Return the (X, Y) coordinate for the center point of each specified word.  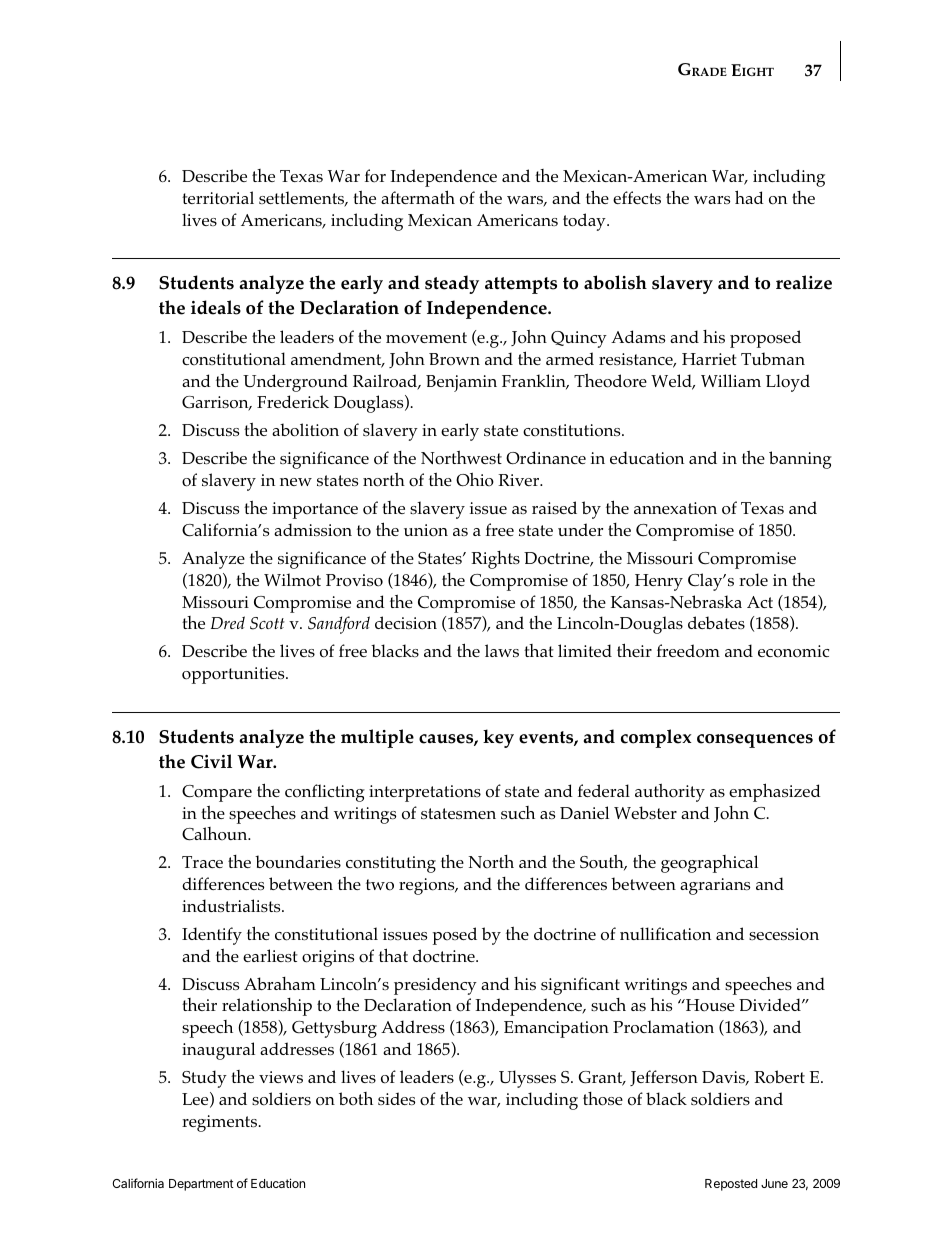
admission (313, 530)
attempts (521, 285)
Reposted (731, 1185)
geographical (709, 864)
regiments (219, 1123)
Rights (495, 560)
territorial (218, 198)
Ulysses (527, 1079)
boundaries (298, 862)
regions (428, 886)
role (753, 580)
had (749, 197)
